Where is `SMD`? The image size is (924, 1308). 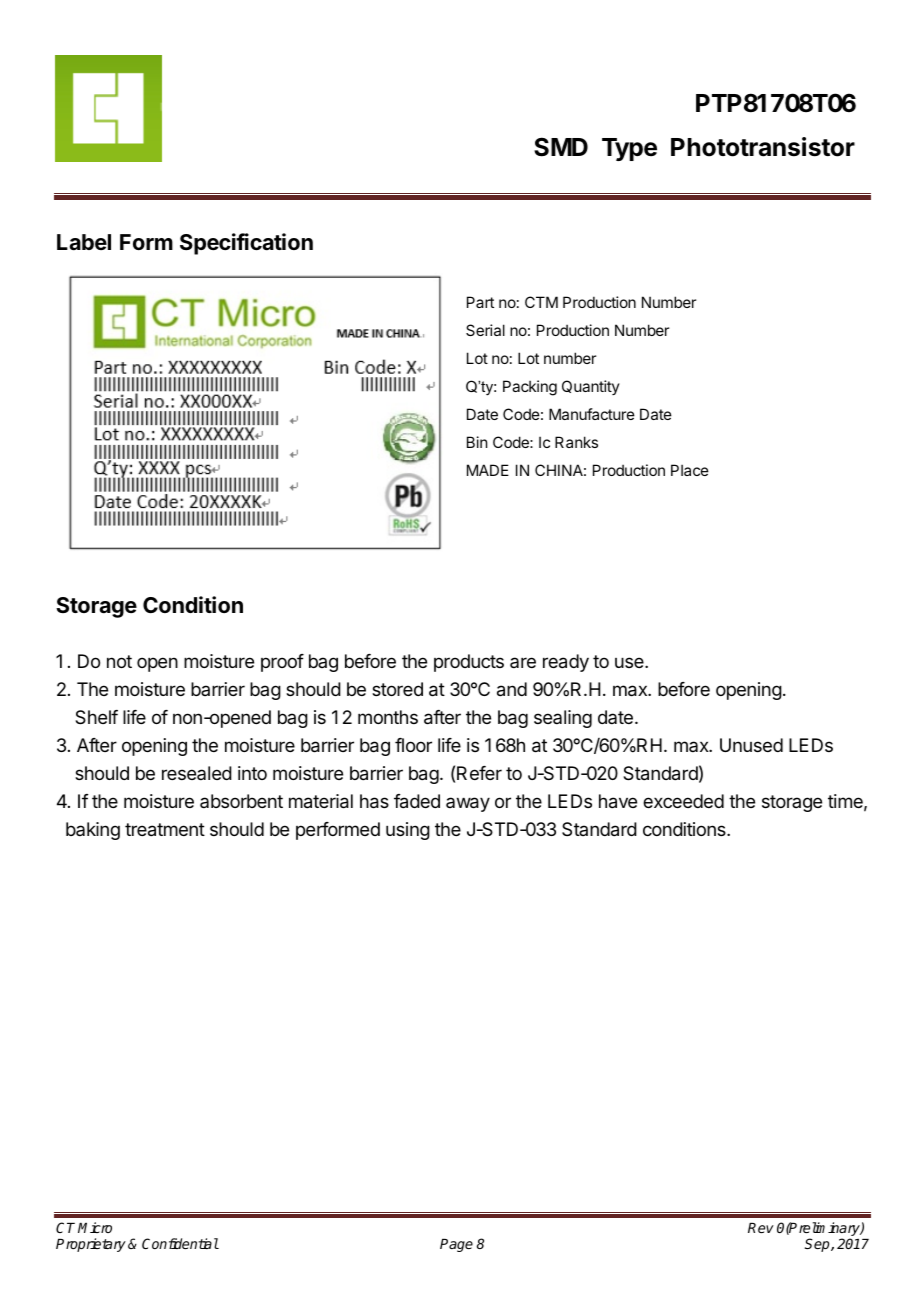
SMD is located at coordinates (561, 147).
